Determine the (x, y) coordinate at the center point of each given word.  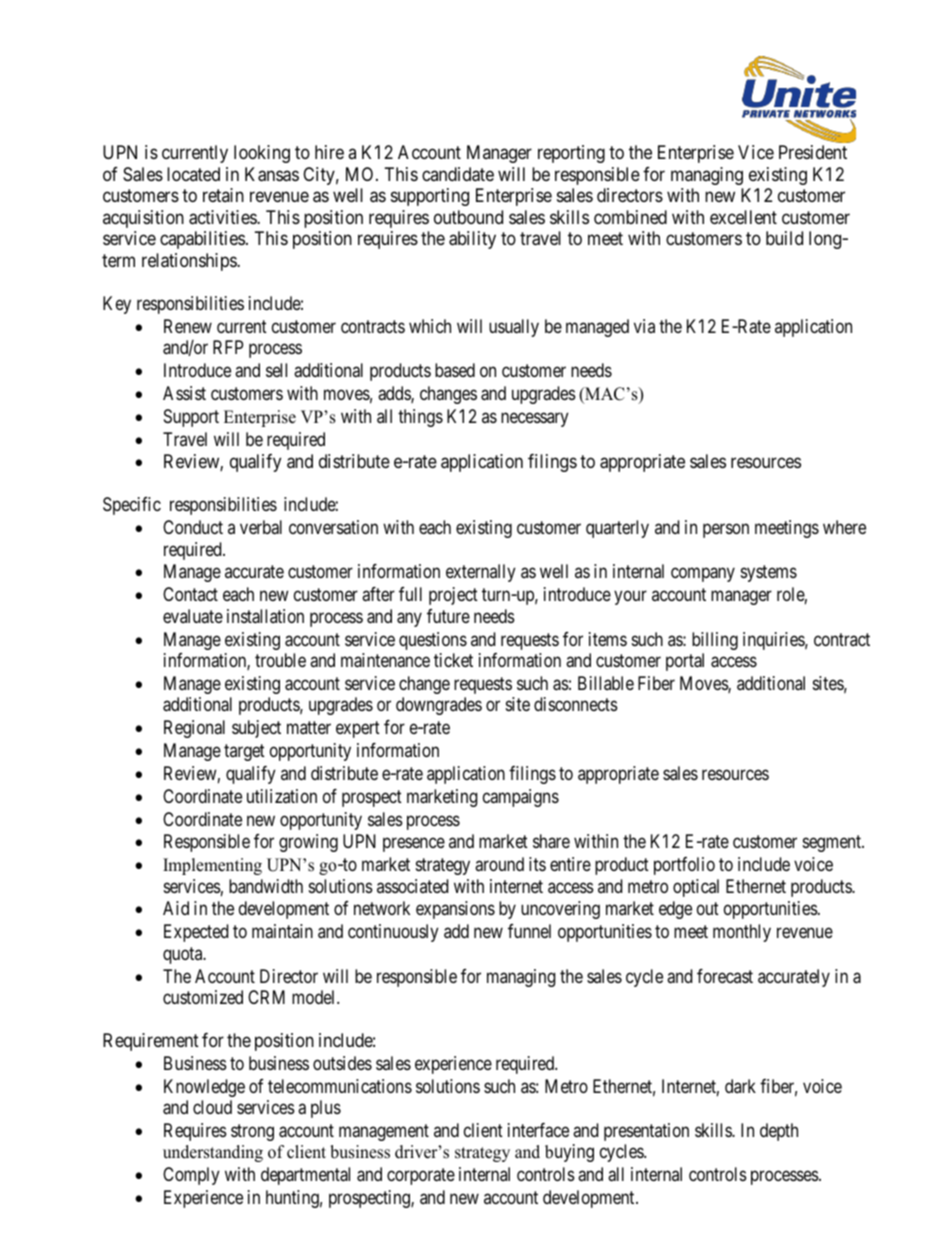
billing (715, 641)
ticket (453, 660)
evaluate (193, 616)
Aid (176, 908)
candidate (458, 174)
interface (538, 1130)
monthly (742, 933)
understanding (213, 1153)
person (726, 531)
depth (779, 1132)
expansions (455, 910)
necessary (535, 419)
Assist (184, 393)
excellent (743, 217)
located (193, 174)
